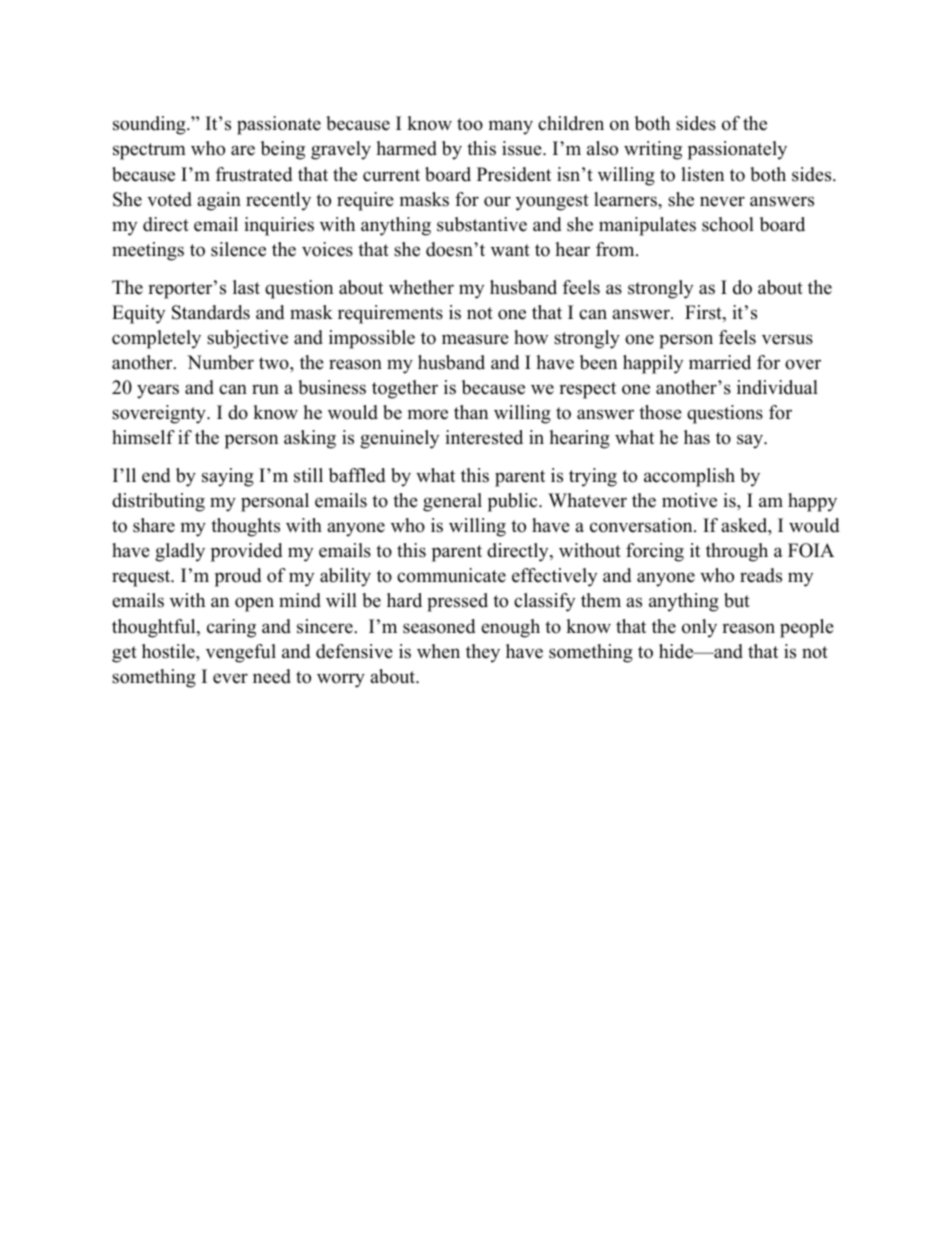 The image size is (952, 1233). Describe the element at coordinates (241, 653) in the screenshot. I see `vengeful` at that location.
